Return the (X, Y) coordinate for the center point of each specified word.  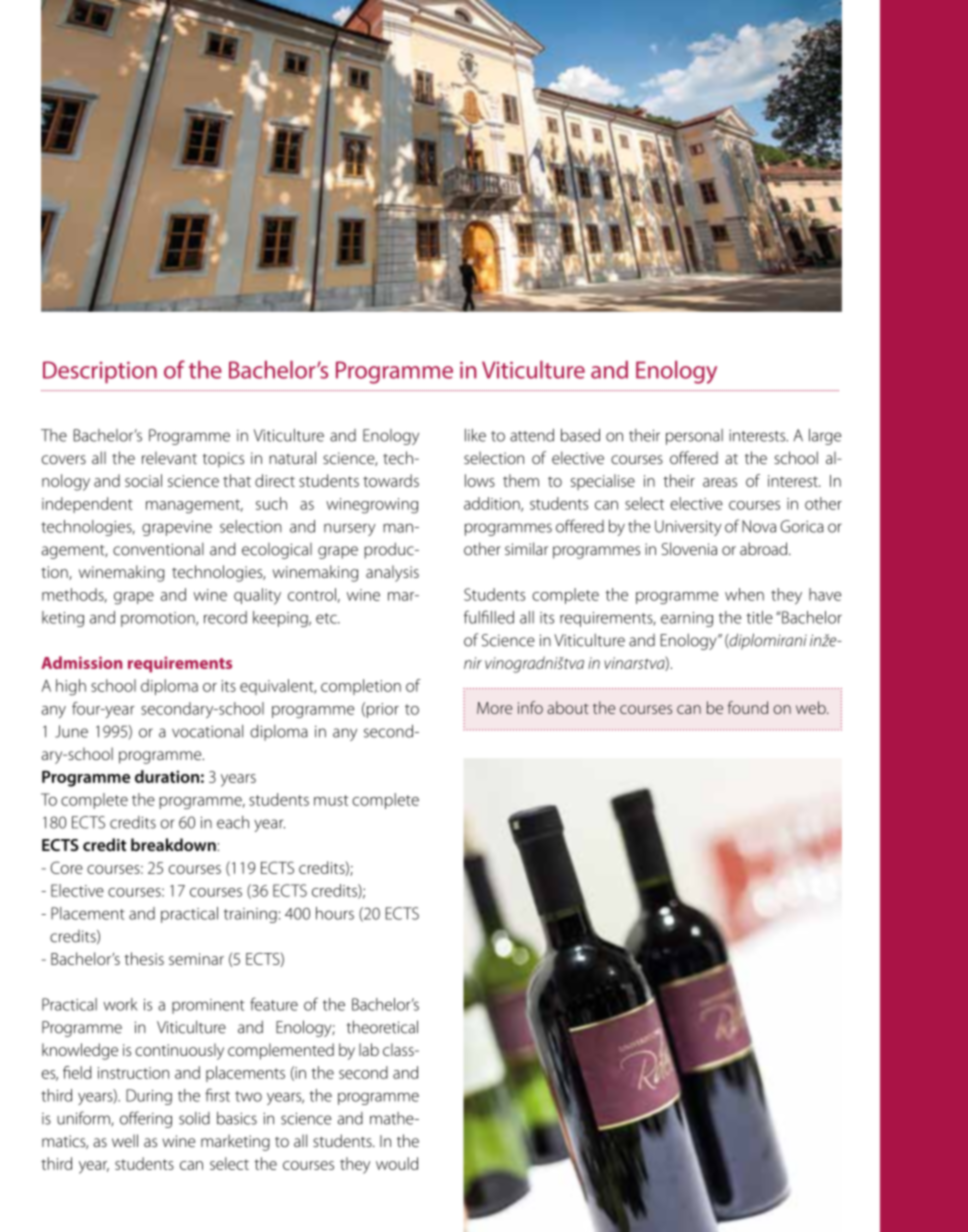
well (125, 1140)
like (475, 435)
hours (335, 913)
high (71, 687)
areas (720, 482)
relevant (169, 457)
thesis (144, 958)
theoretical (382, 1027)
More (494, 708)
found (748, 707)
